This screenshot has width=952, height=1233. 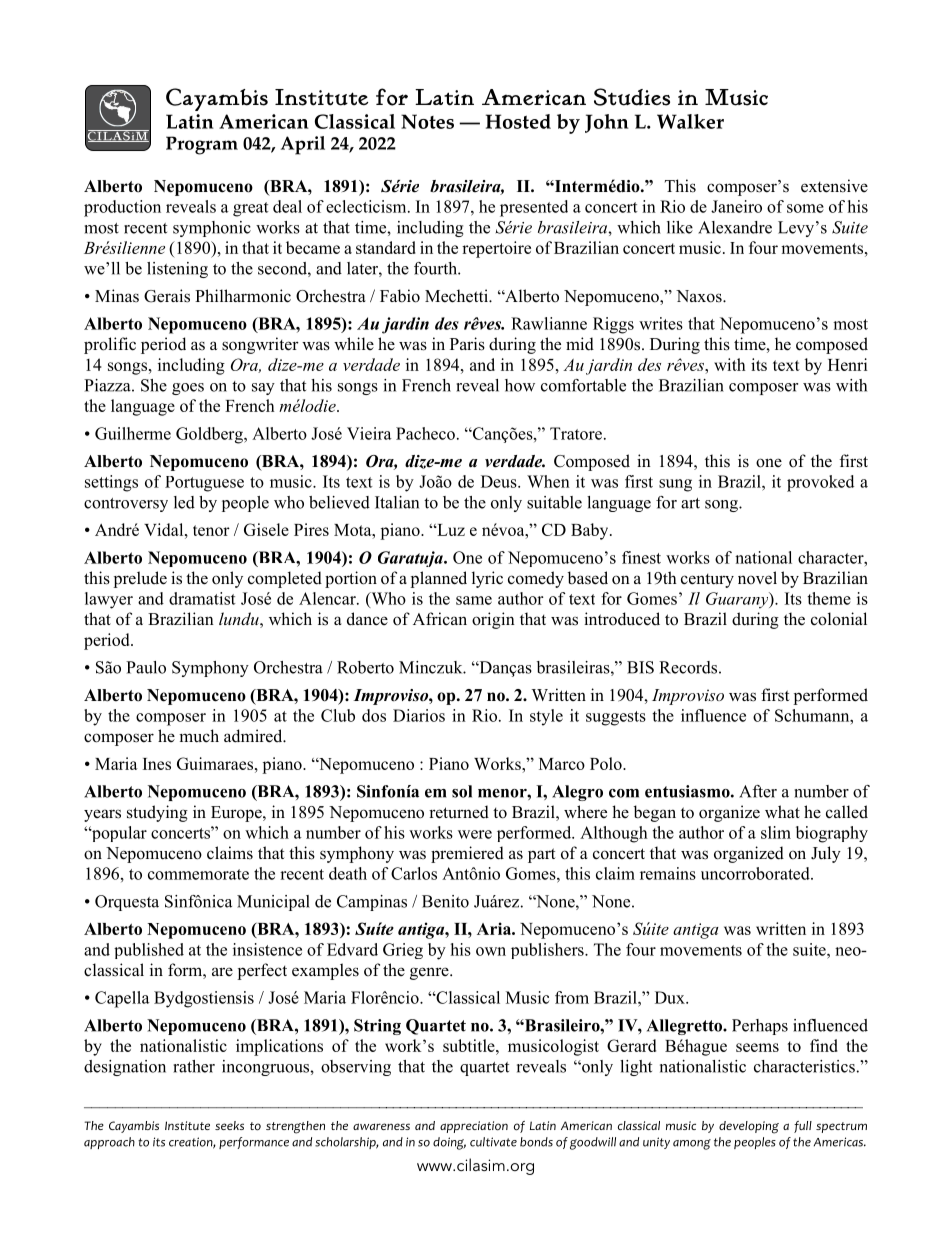 I want to click on seeks, so click(x=229, y=1125).
